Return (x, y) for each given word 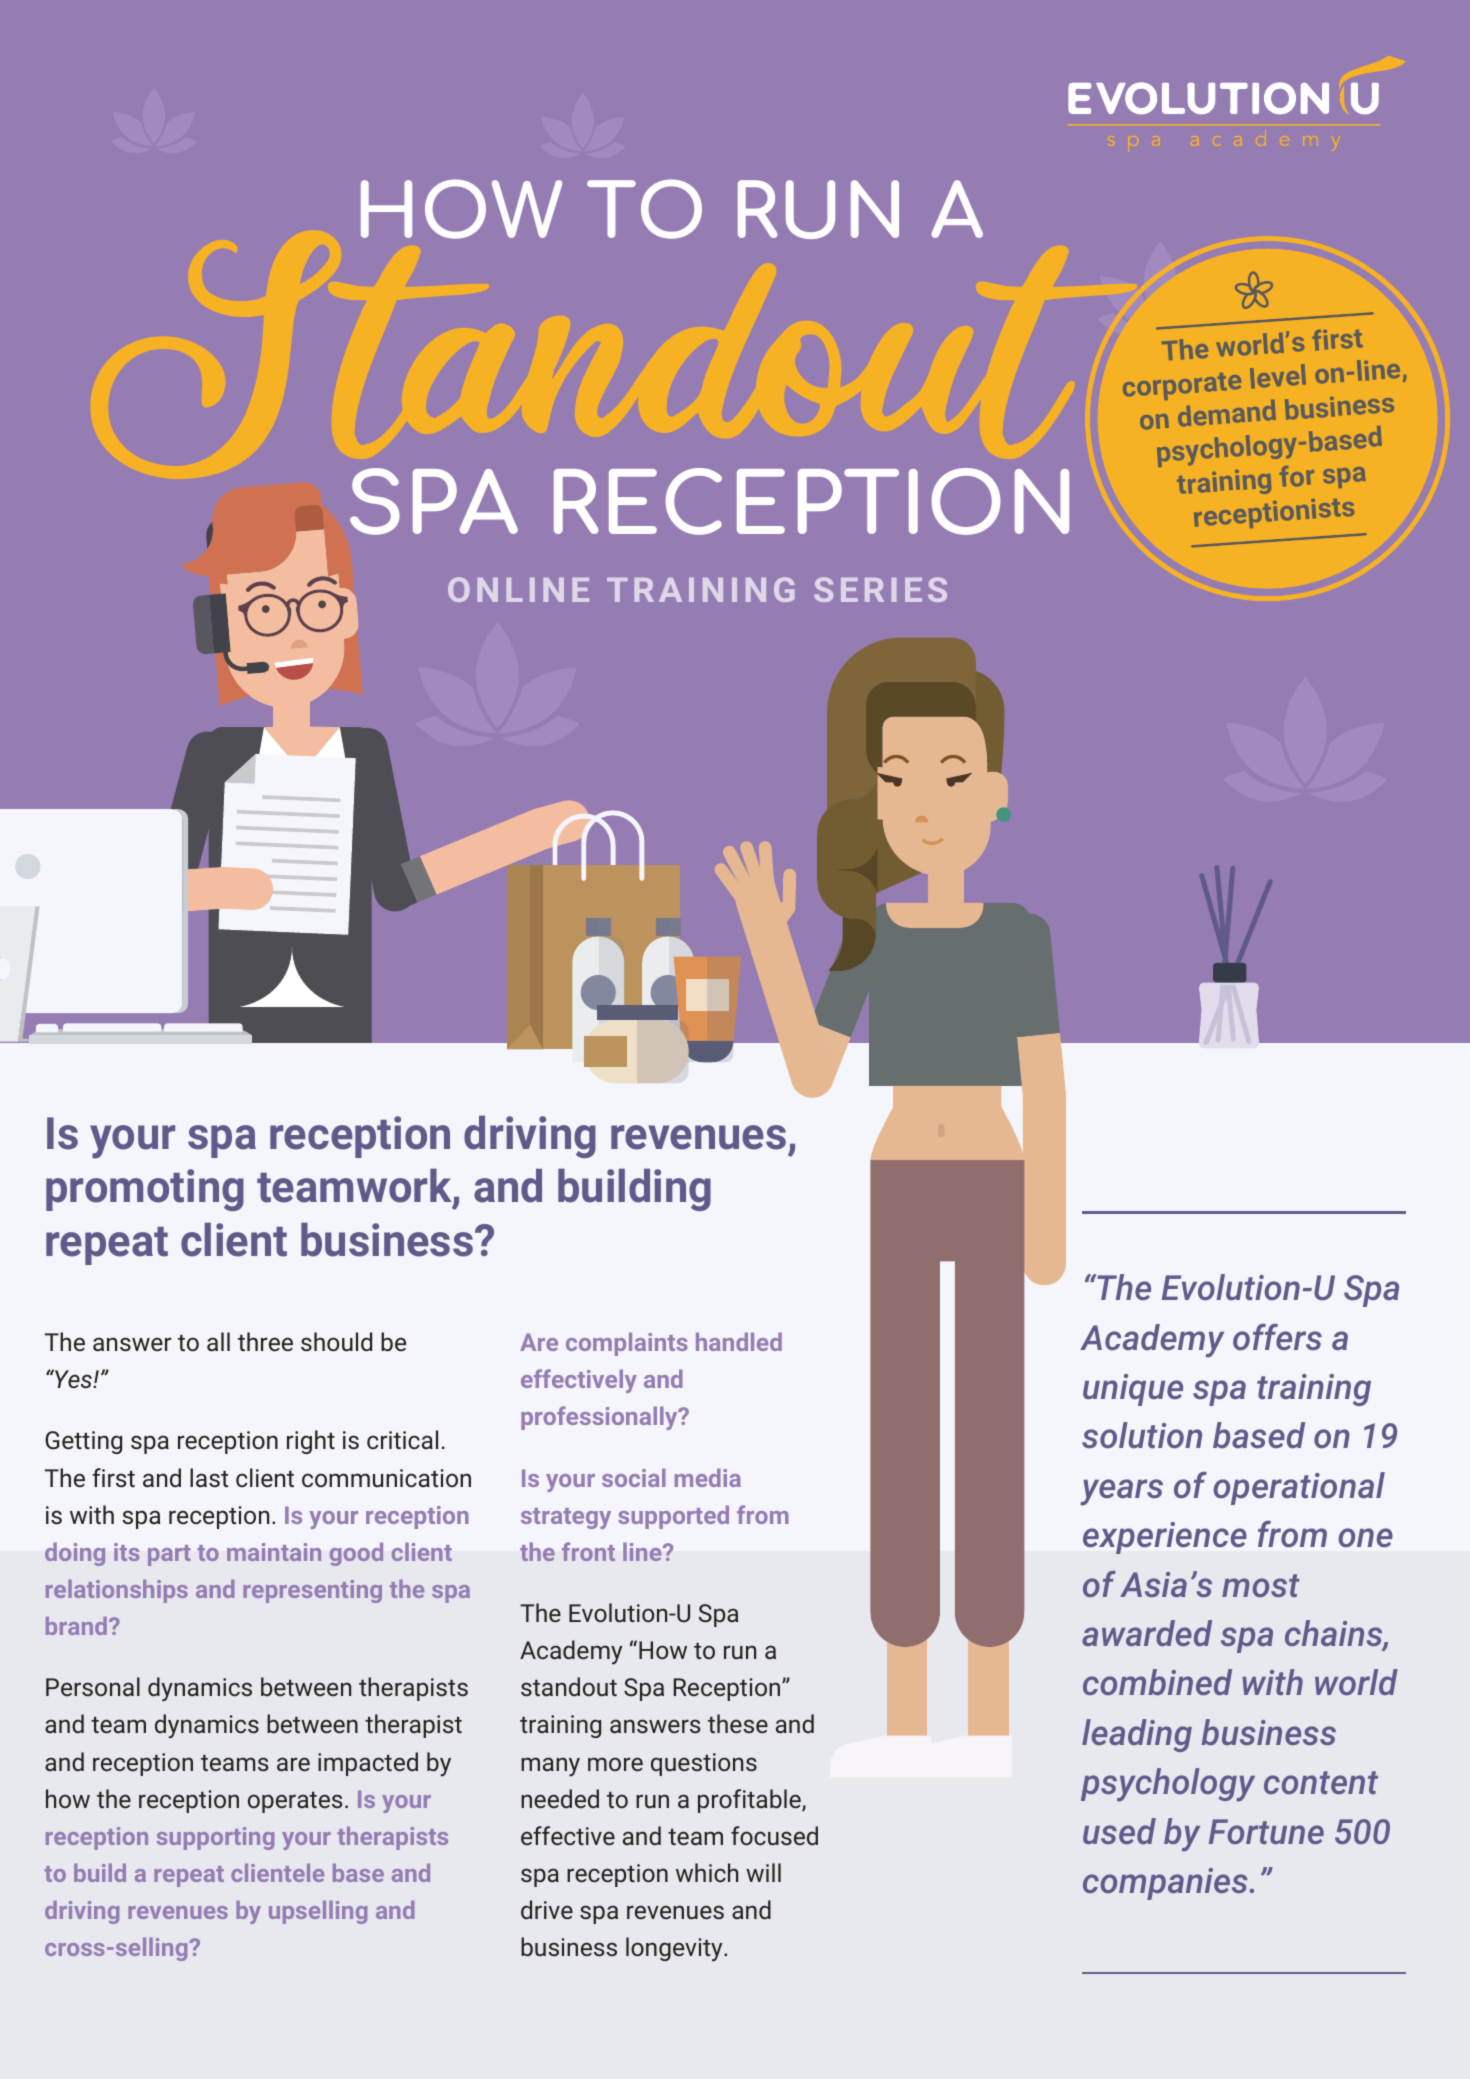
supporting (215, 1838)
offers (1277, 1337)
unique (1133, 1390)
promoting (145, 1190)
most (1261, 1585)
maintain (274, 1552)
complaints (627, 1344)
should (336, 1342)
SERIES (880, 589)
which (707, 1872)
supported (673, 1517)
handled (739, 1341)
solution (1142, 1435)
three (265, 1341)
